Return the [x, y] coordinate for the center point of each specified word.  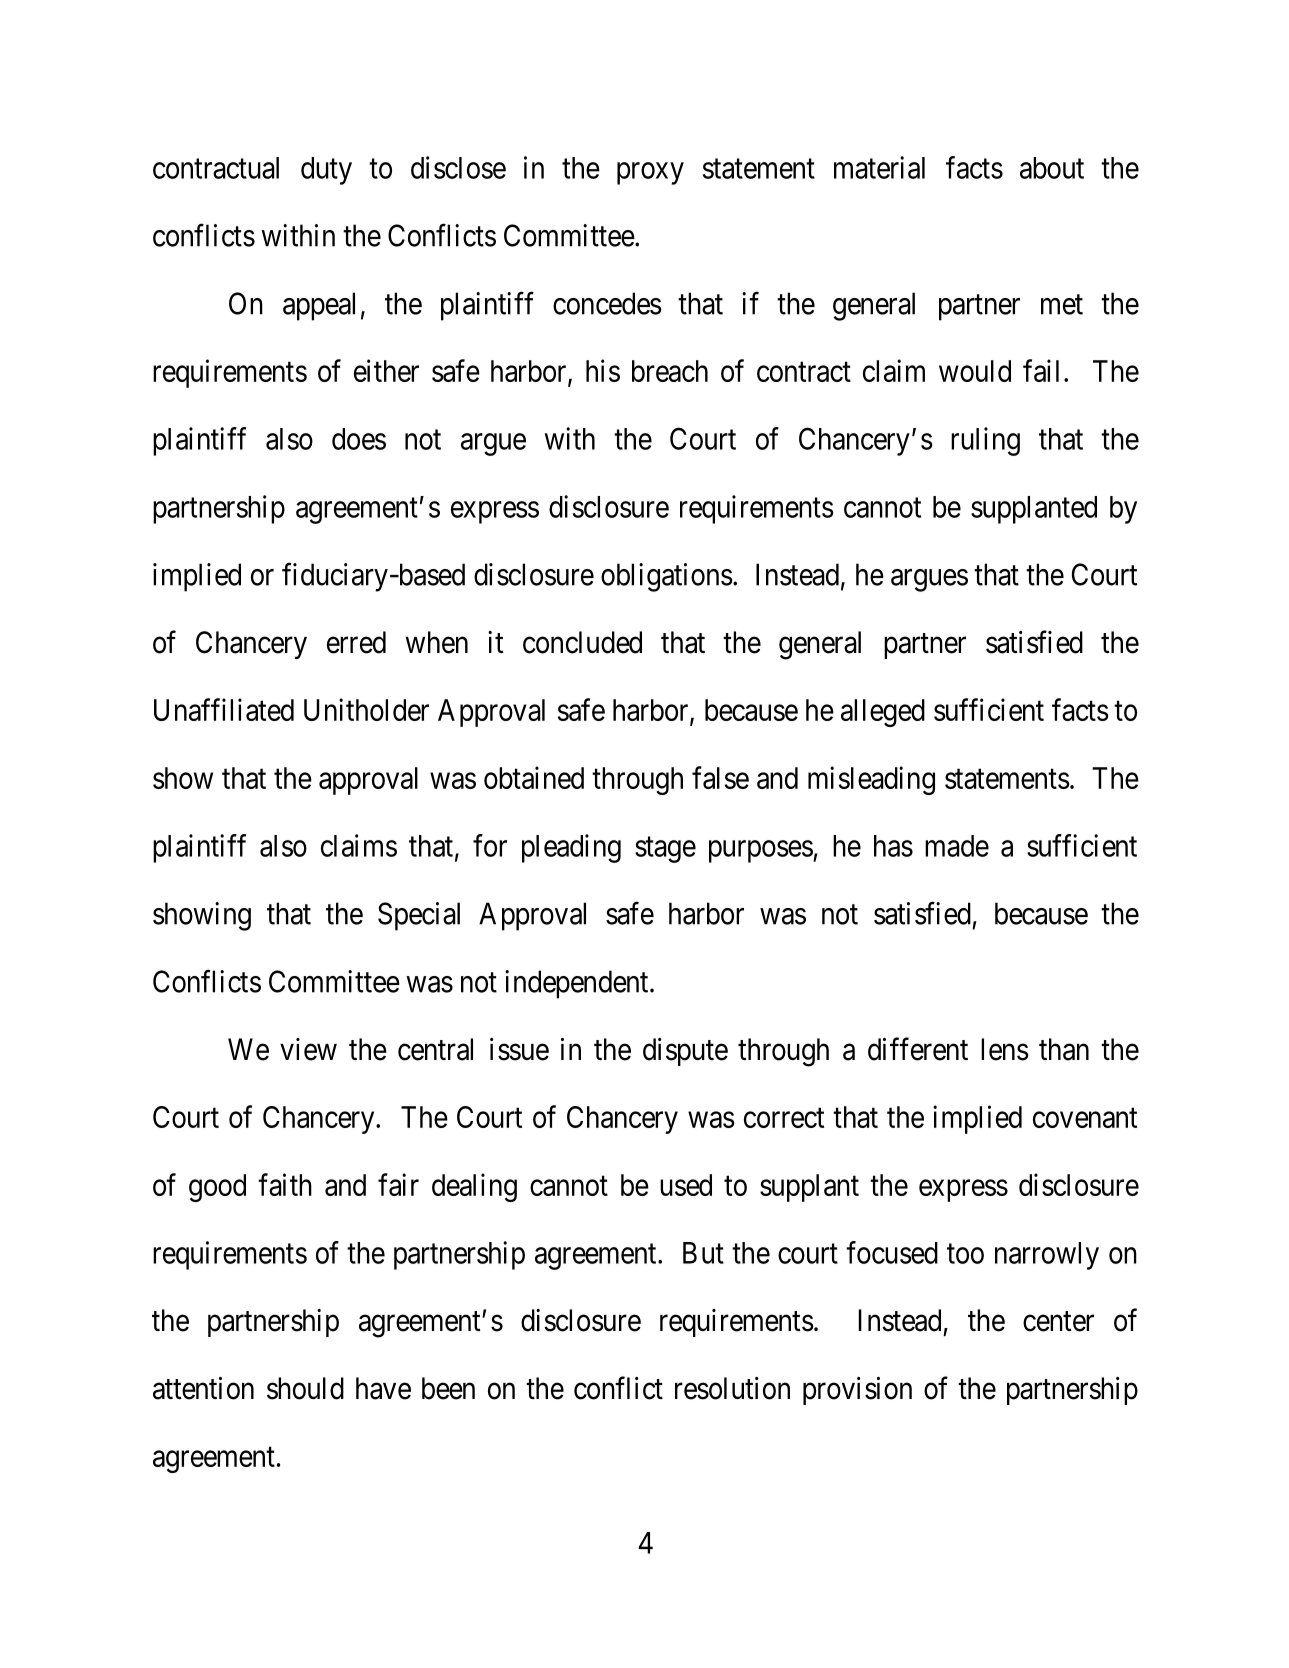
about [1052, 168]
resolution [732, 1388]
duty [326, 171]
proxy [650, 173]
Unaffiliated [224, 709]
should [305, 1388]
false [720, 777]
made [957, 846]
